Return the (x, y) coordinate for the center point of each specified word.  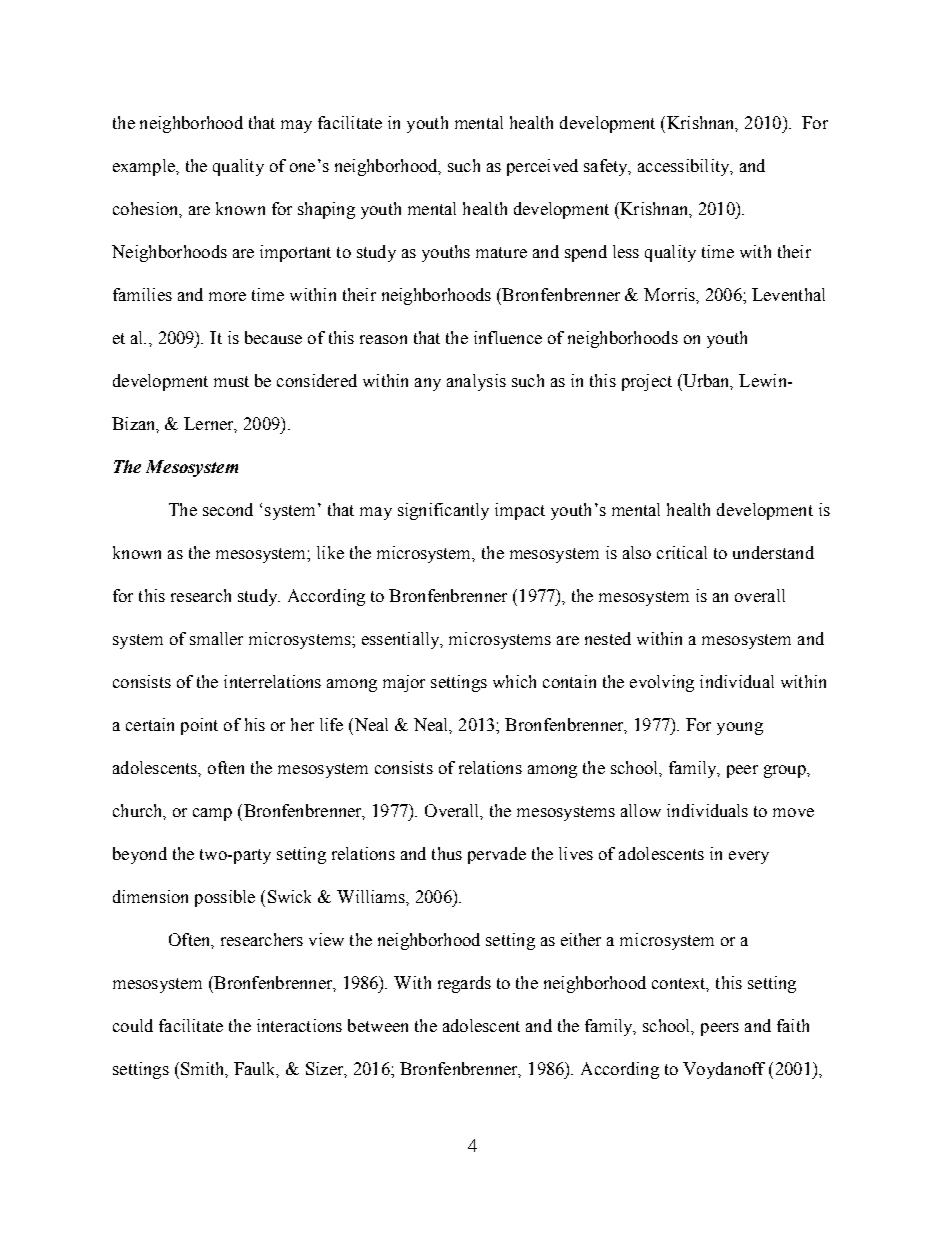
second (228, 509)
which (514, 681)
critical (682, 552)
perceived (542, 167)
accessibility (685, 167)
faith (793, 1025)
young (740, 728)
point (199, 726)
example (145, 167)
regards (464, 984)
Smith (204, 1069)
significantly (443, 511)
